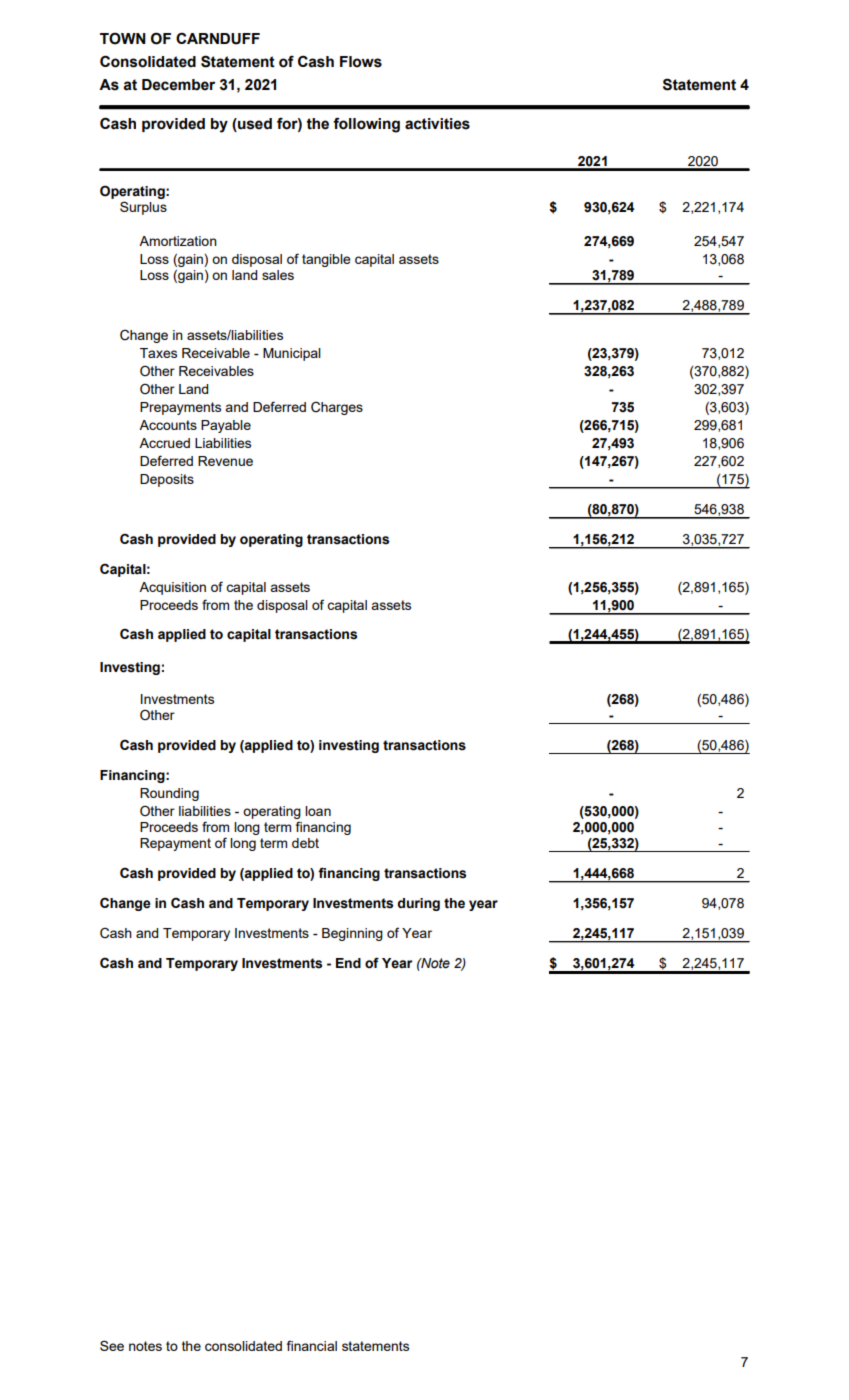 This image has height=1400, width=849. Describe the element at coordinates (348, 963) in the image. I see `End` at that location.
